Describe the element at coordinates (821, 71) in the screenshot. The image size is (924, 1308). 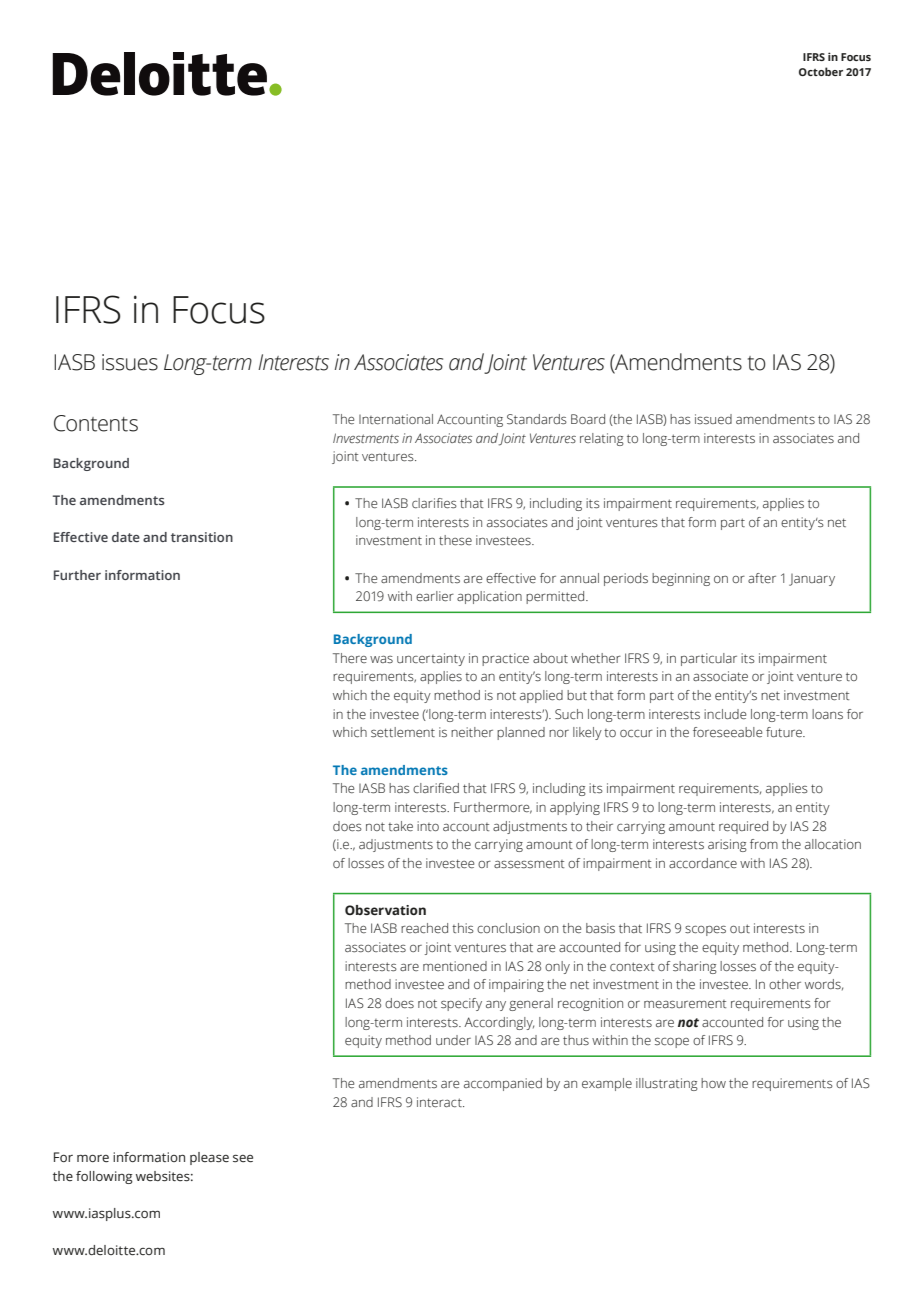
I see `October` at that location.
